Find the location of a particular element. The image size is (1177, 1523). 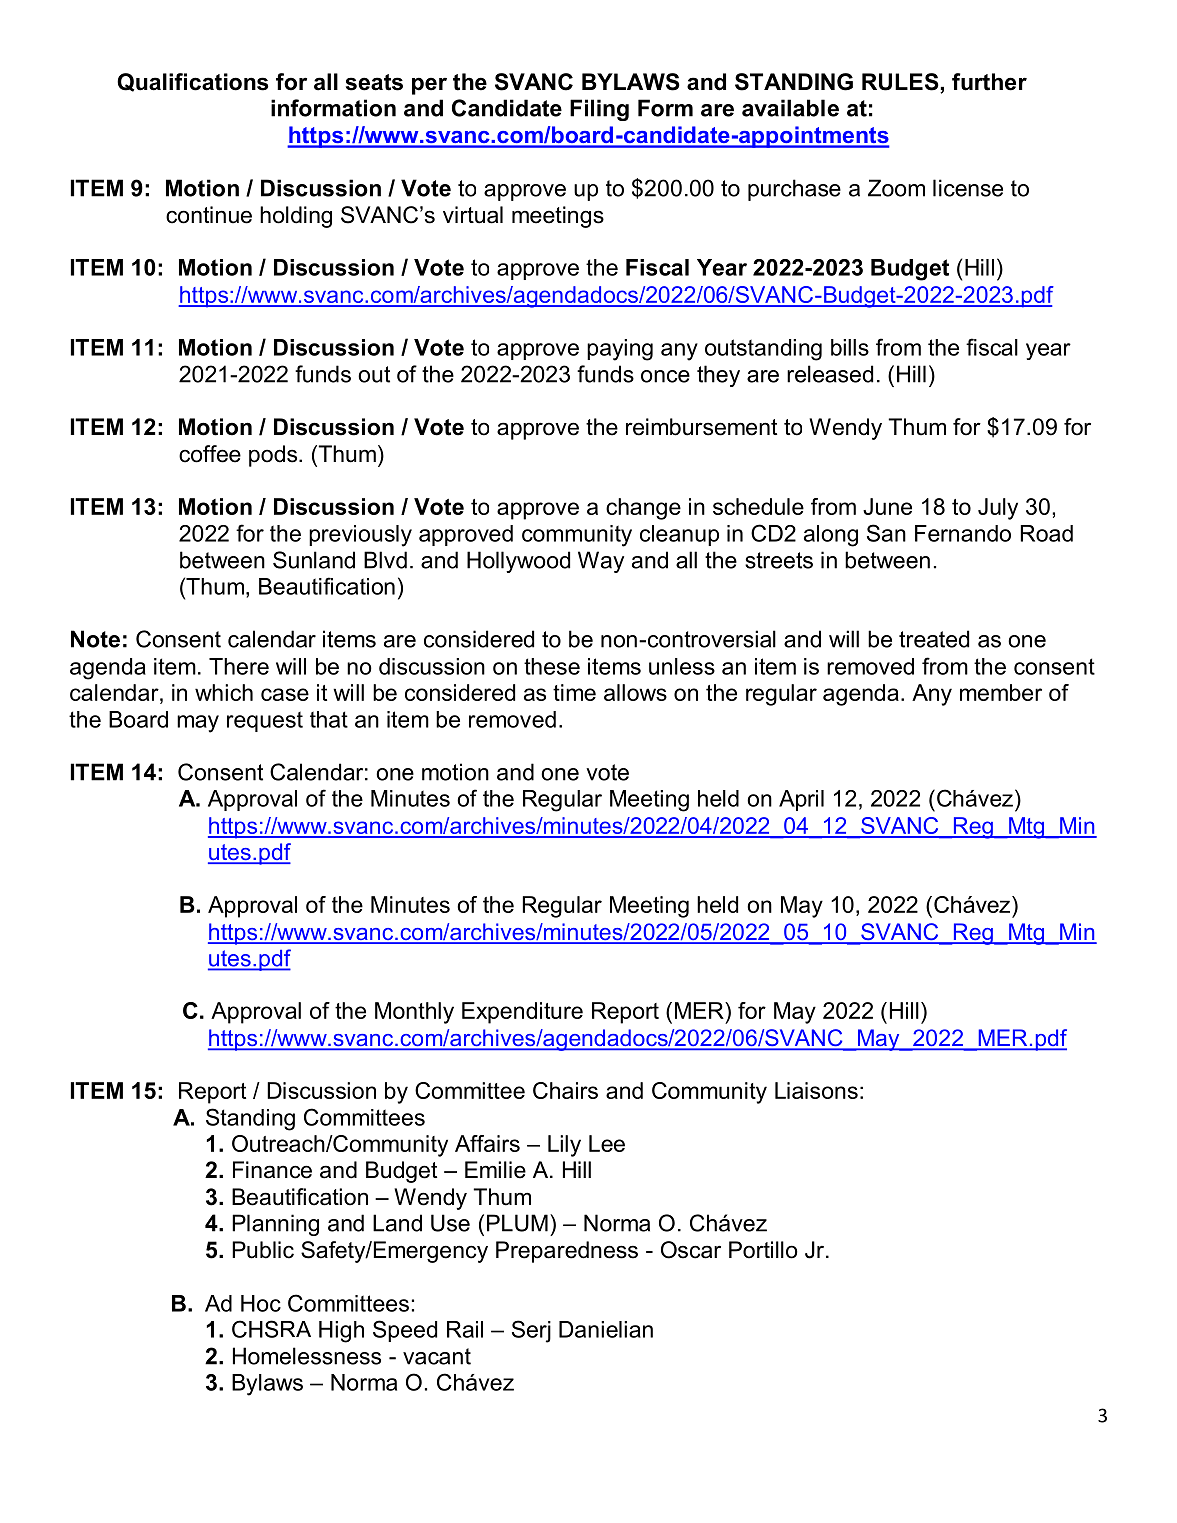

Preparedness is located at coordinates (567, 1252).
